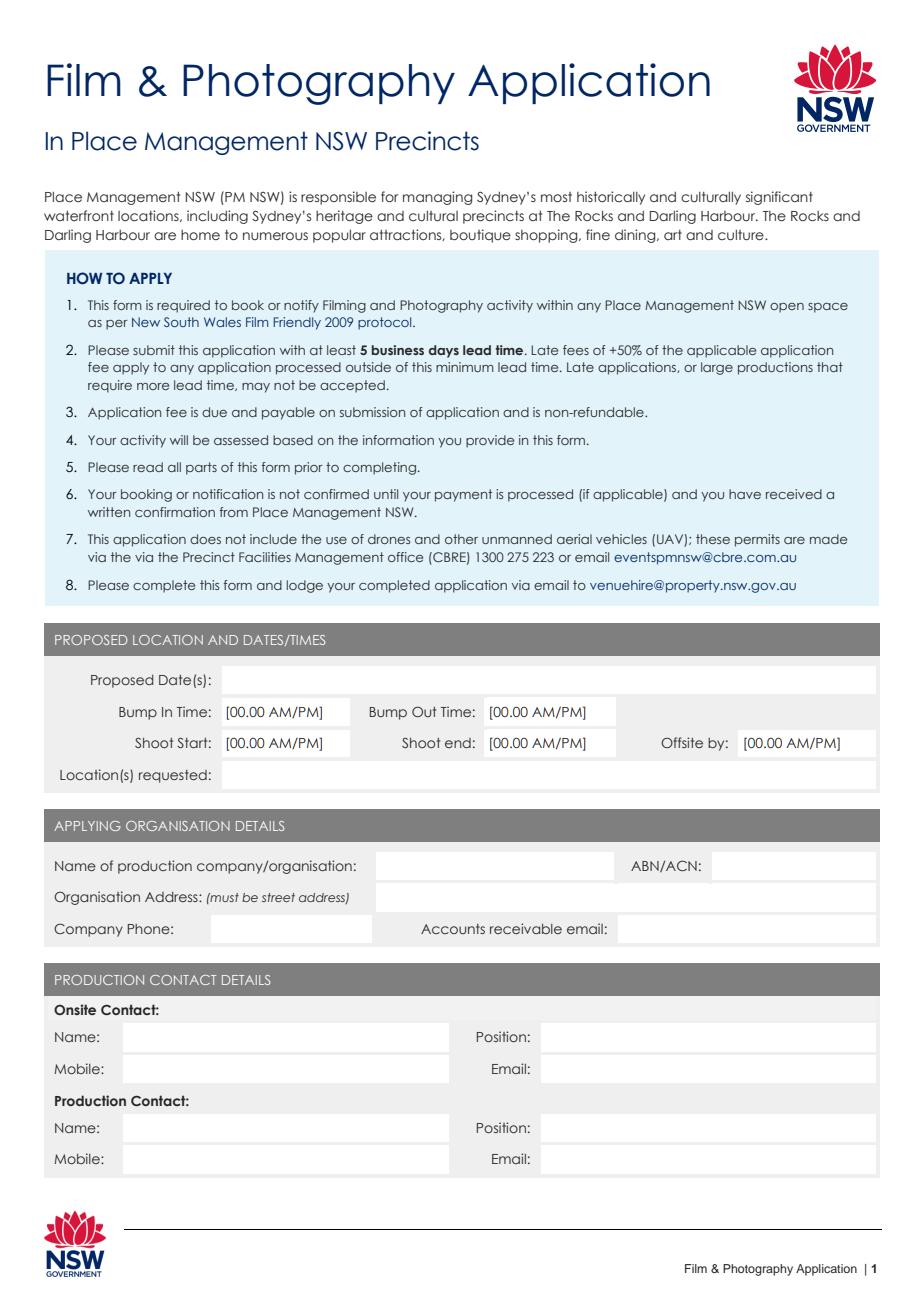  Describe the element at coordinates (453, 929) in the screenshot. I see `Accounts` at that location.
